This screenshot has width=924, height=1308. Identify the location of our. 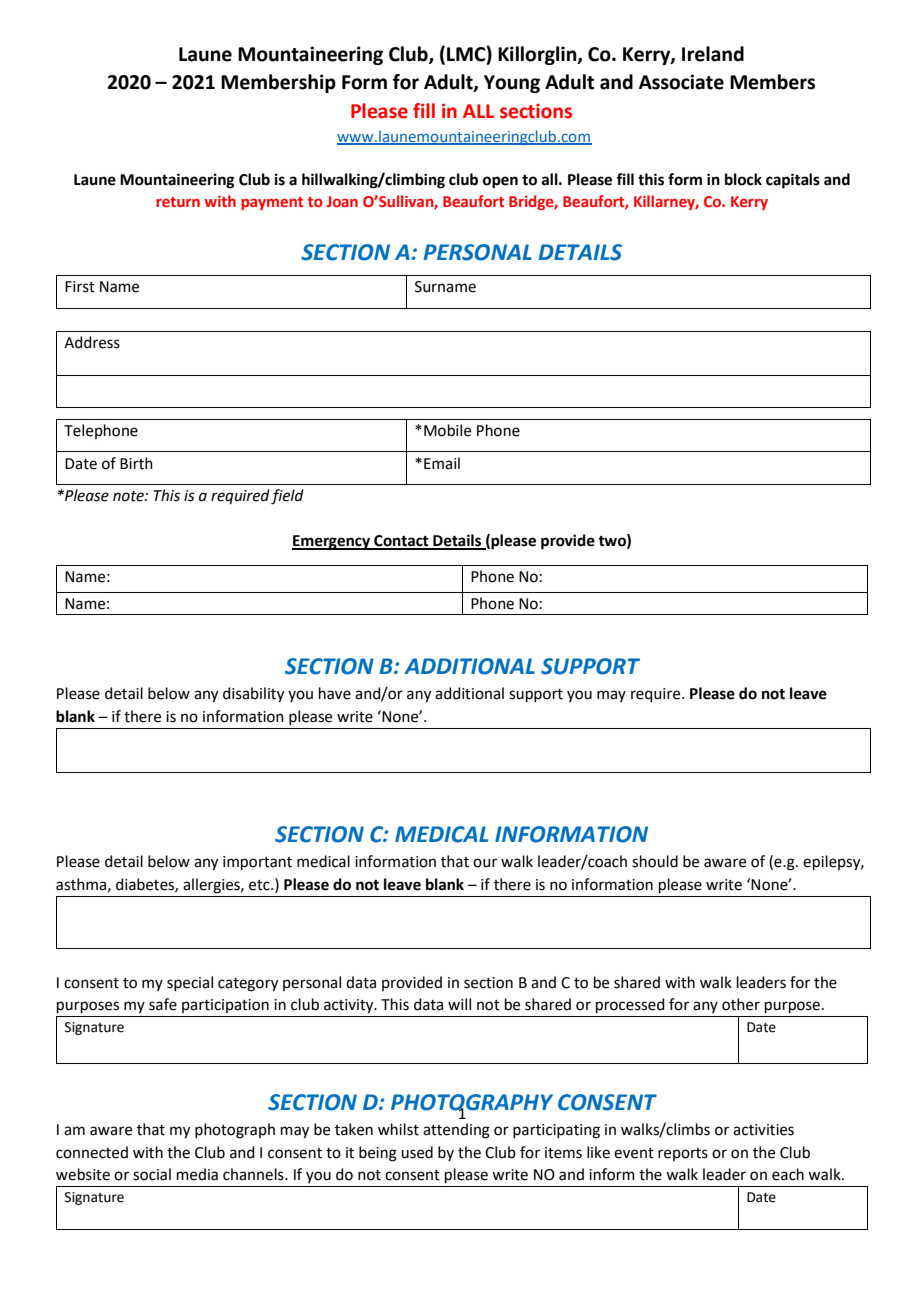
(485, 863).
